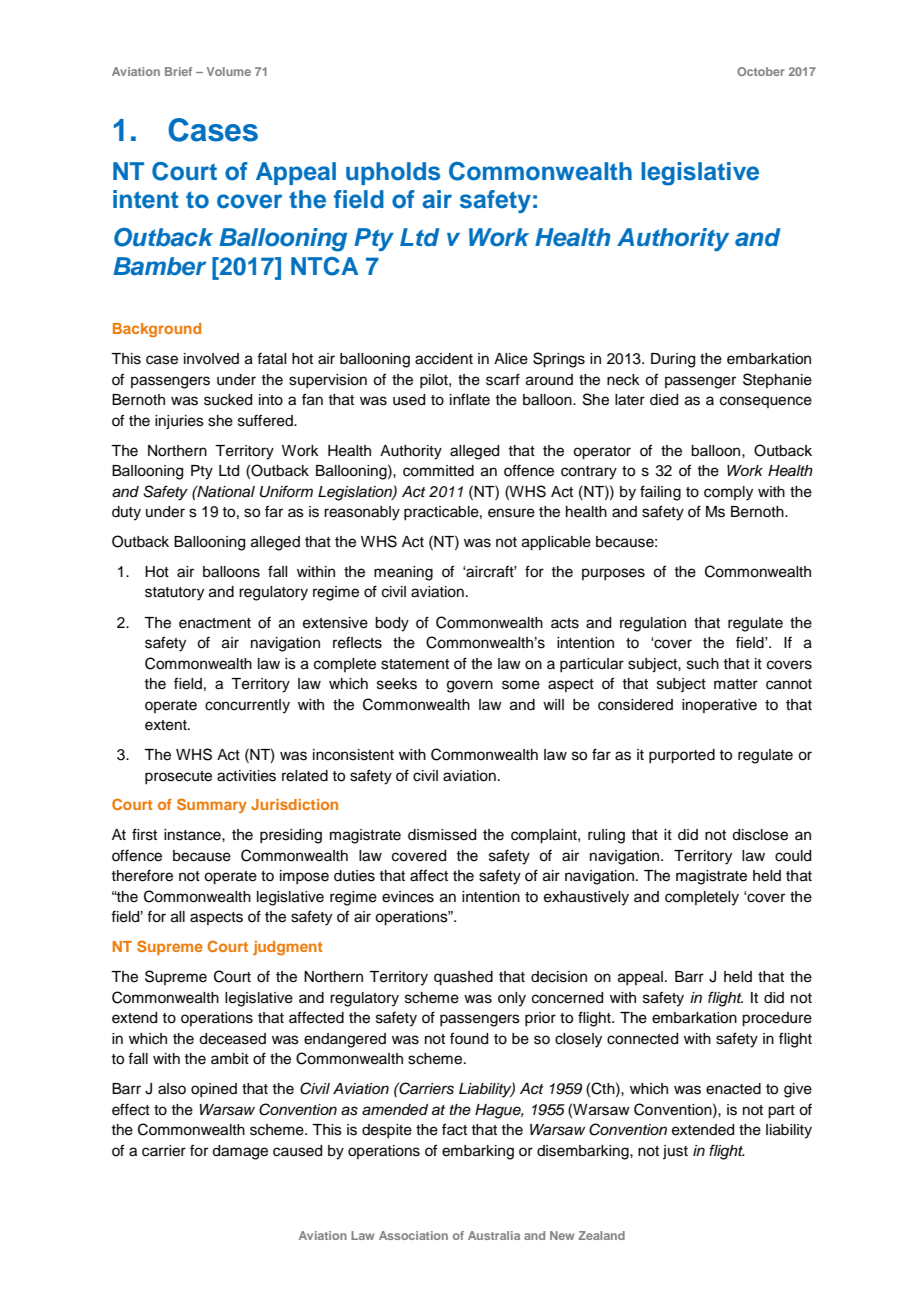 Image resolution: width=924 pixels, height=1308 pixels. What do you see at coordinates (703, 664) in the image?
I see `such` at bounding box center [703, 664].
